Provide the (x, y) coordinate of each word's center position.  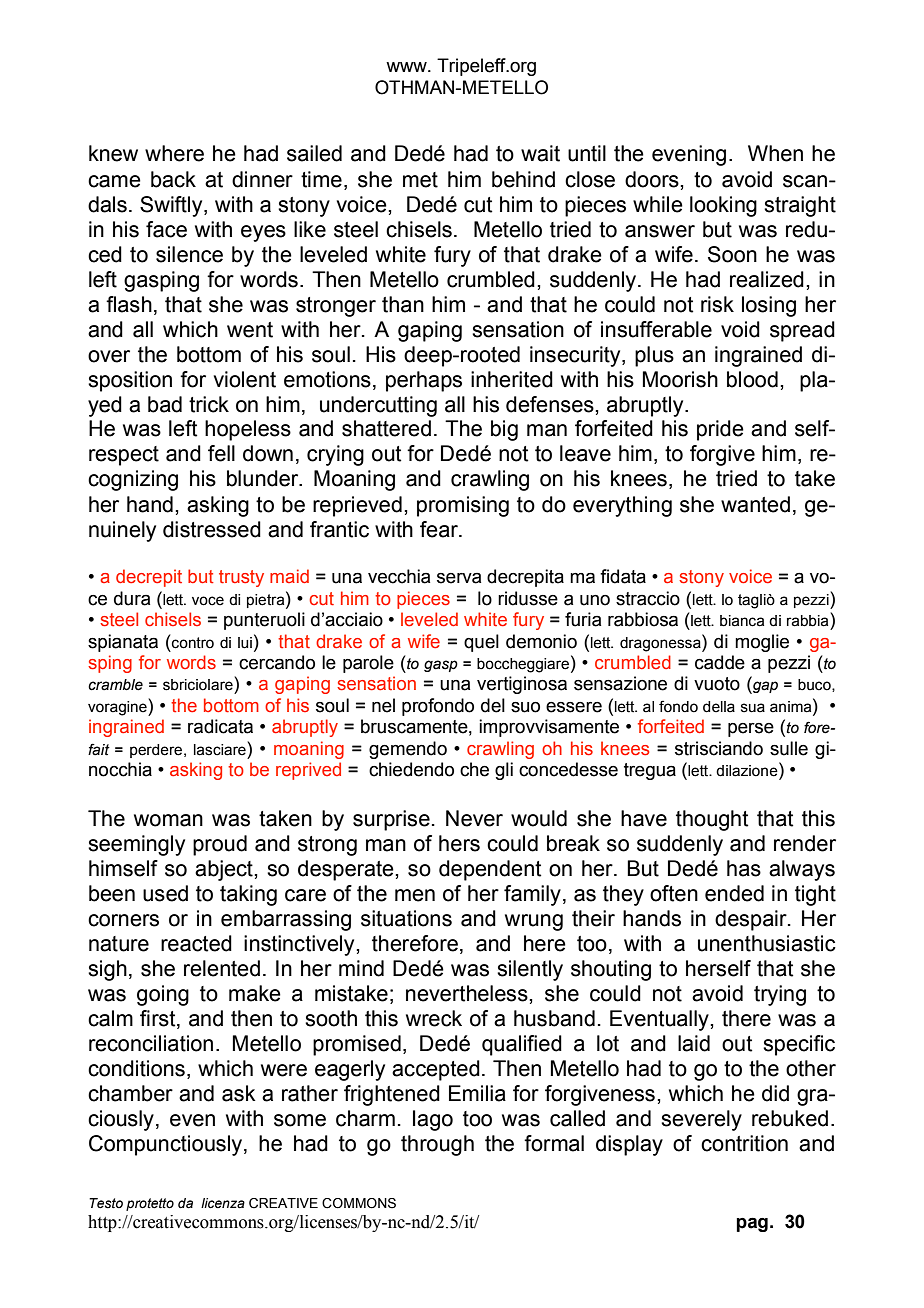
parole (368, 664)
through (437, 1145)
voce (208, 601)
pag (752, 1224)
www (407, 67)
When (775, 153)
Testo (106, 1203)
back (173, 179)
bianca (742, 621)
